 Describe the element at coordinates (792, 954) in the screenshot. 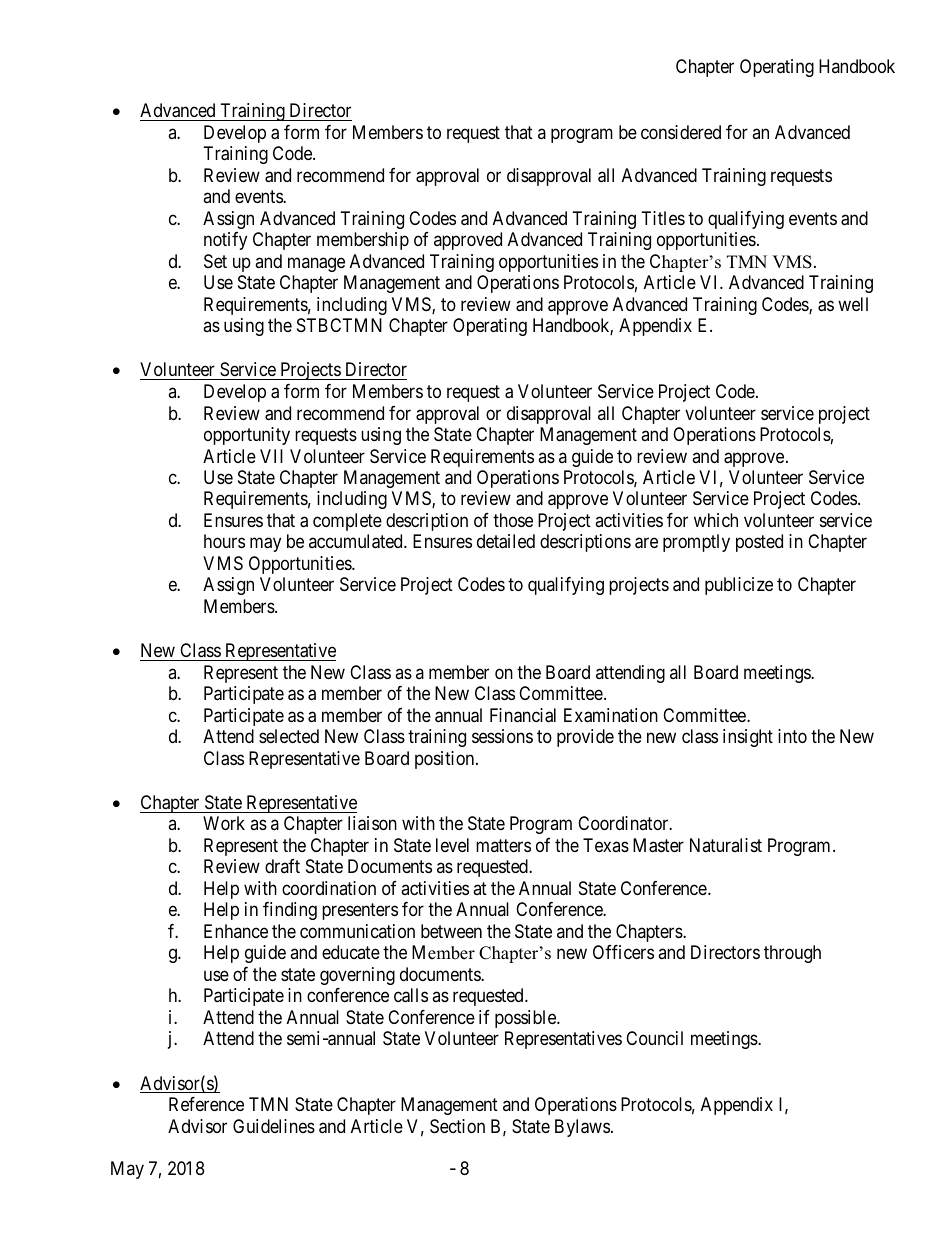

I see `through` at that location.
